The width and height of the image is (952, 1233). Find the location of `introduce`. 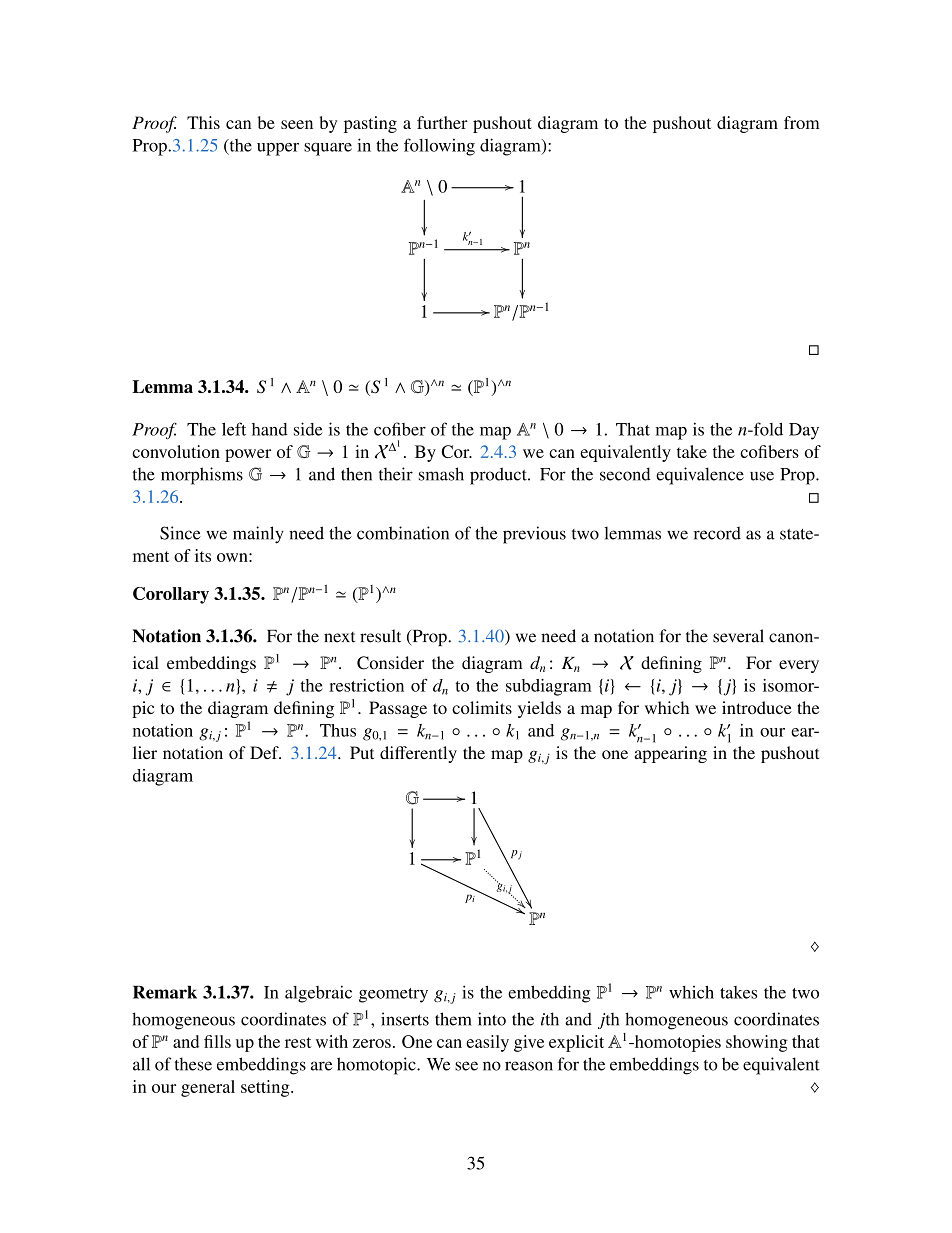

introduce is located at coordinates (757, 707).
